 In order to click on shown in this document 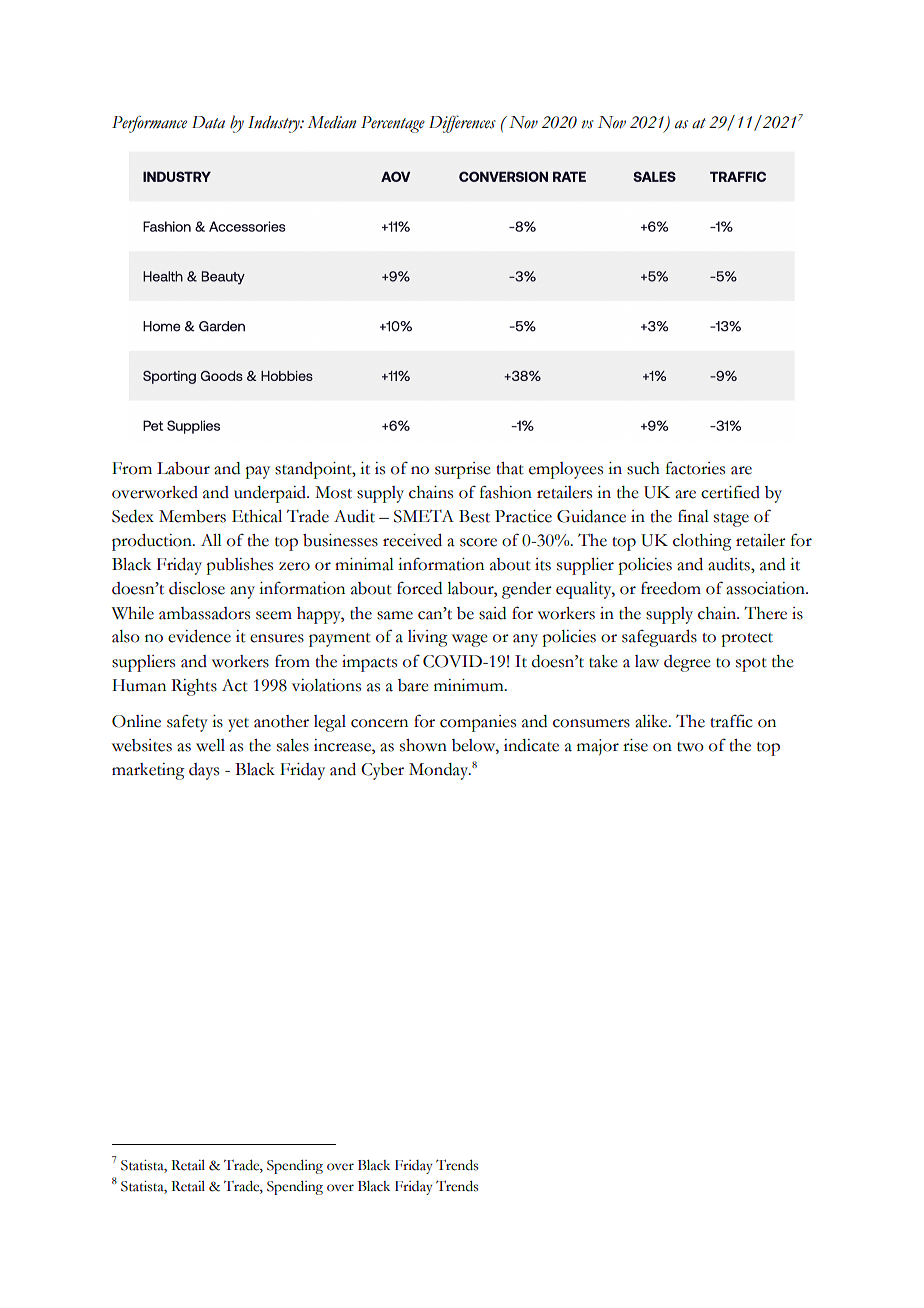, I will do `click(423, 745)`.
